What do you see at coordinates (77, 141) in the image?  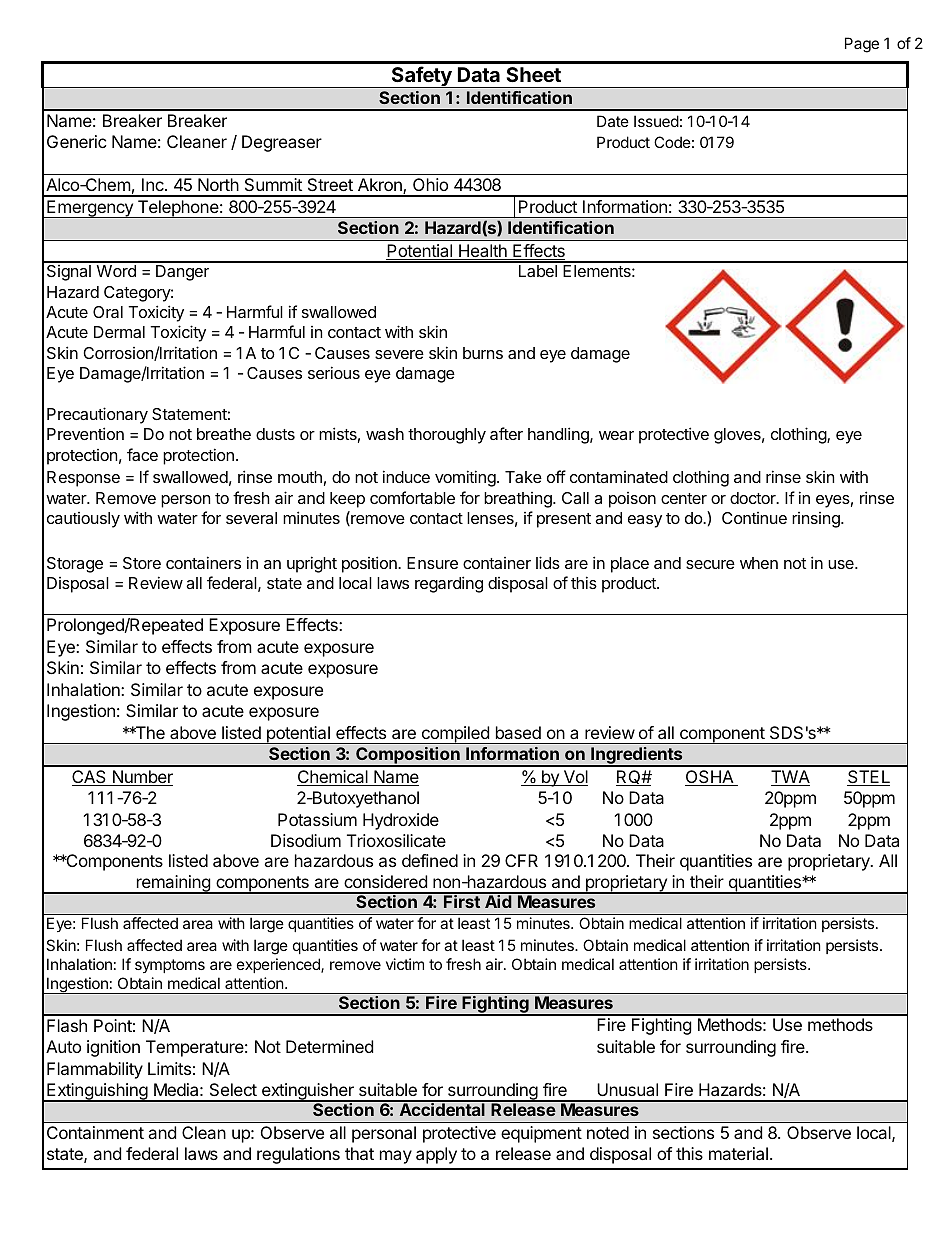 I see `Generic` at bounding box center [77, 141].
